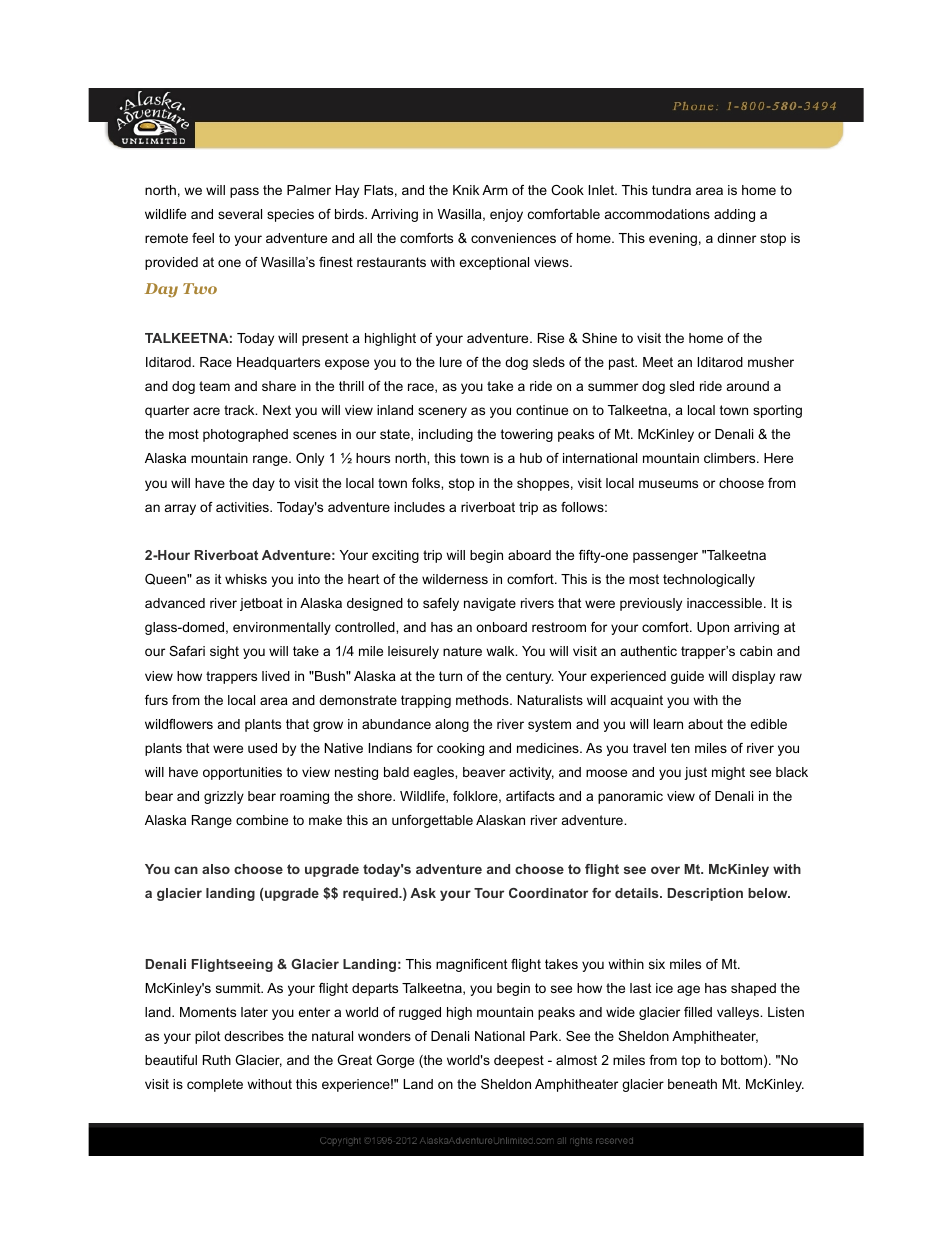  I want to click on several, so click(240, 214).
